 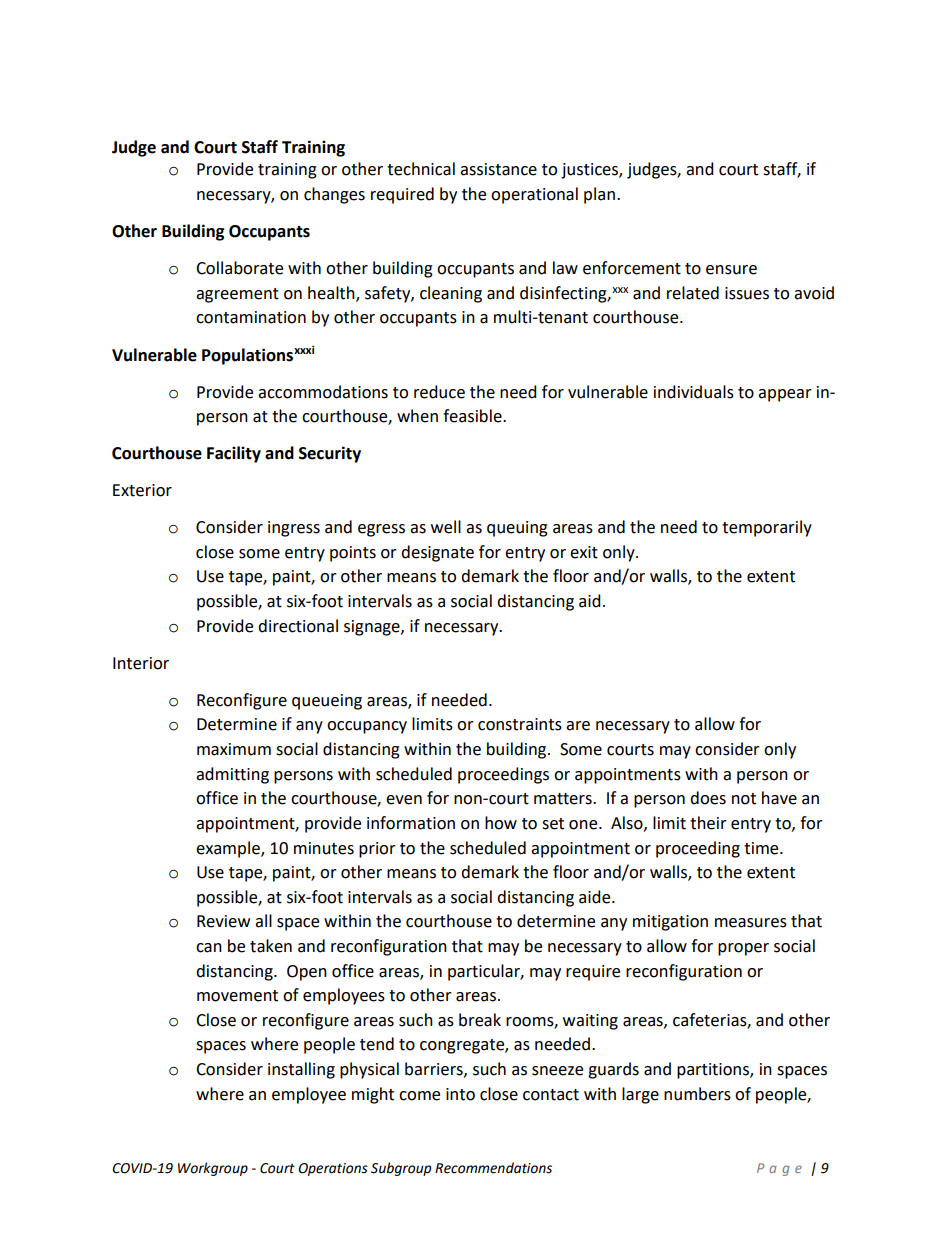 What do you see at coordinates (234, 454) in the page?
I see `Facility` at bounding box center [234, 454].
